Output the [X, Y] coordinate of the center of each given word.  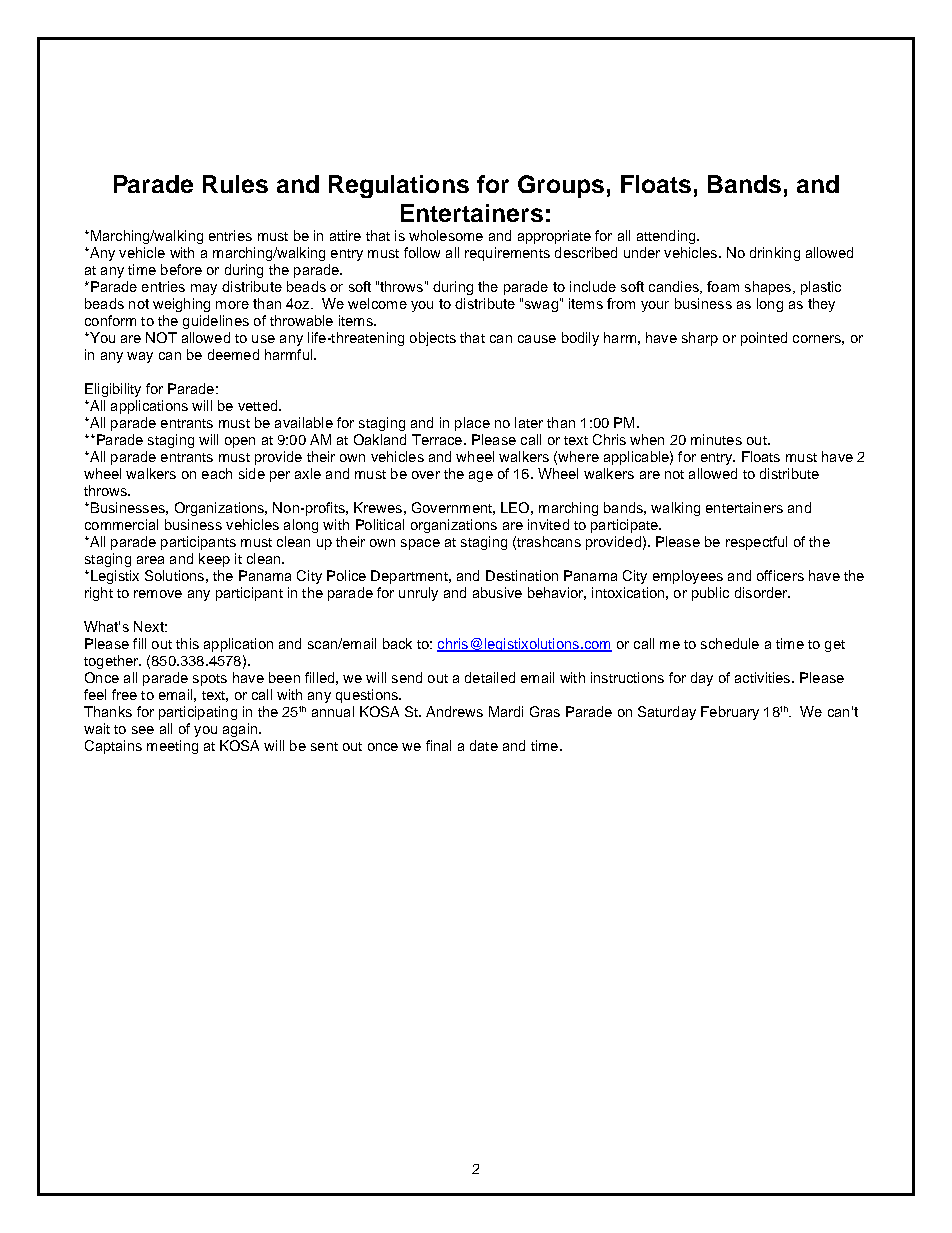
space [420, 544]
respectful [756, 543]
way [140, 357]
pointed [764, 339]
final [438, 745]
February [730, 713]
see [143, 730]
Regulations [399, 186]
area [150, 560]
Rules [235, 184]
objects [433, 339]
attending [667, 237]
